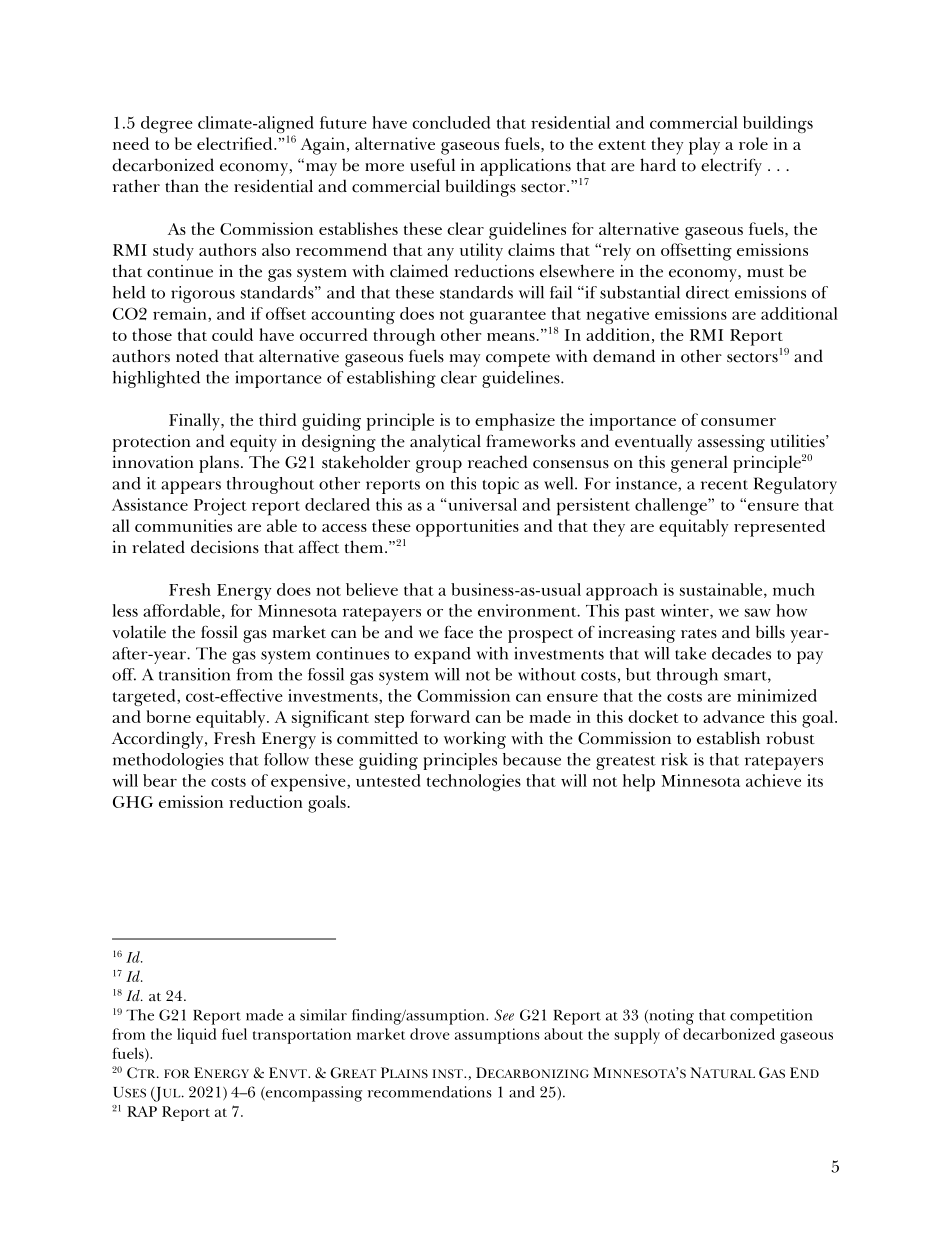 The height and width of the screenshot is (1233, 952). What do you see at coordinates (196, 1036) in the screenshot?
I see `liquid` at bounding box center [196, 1036].
